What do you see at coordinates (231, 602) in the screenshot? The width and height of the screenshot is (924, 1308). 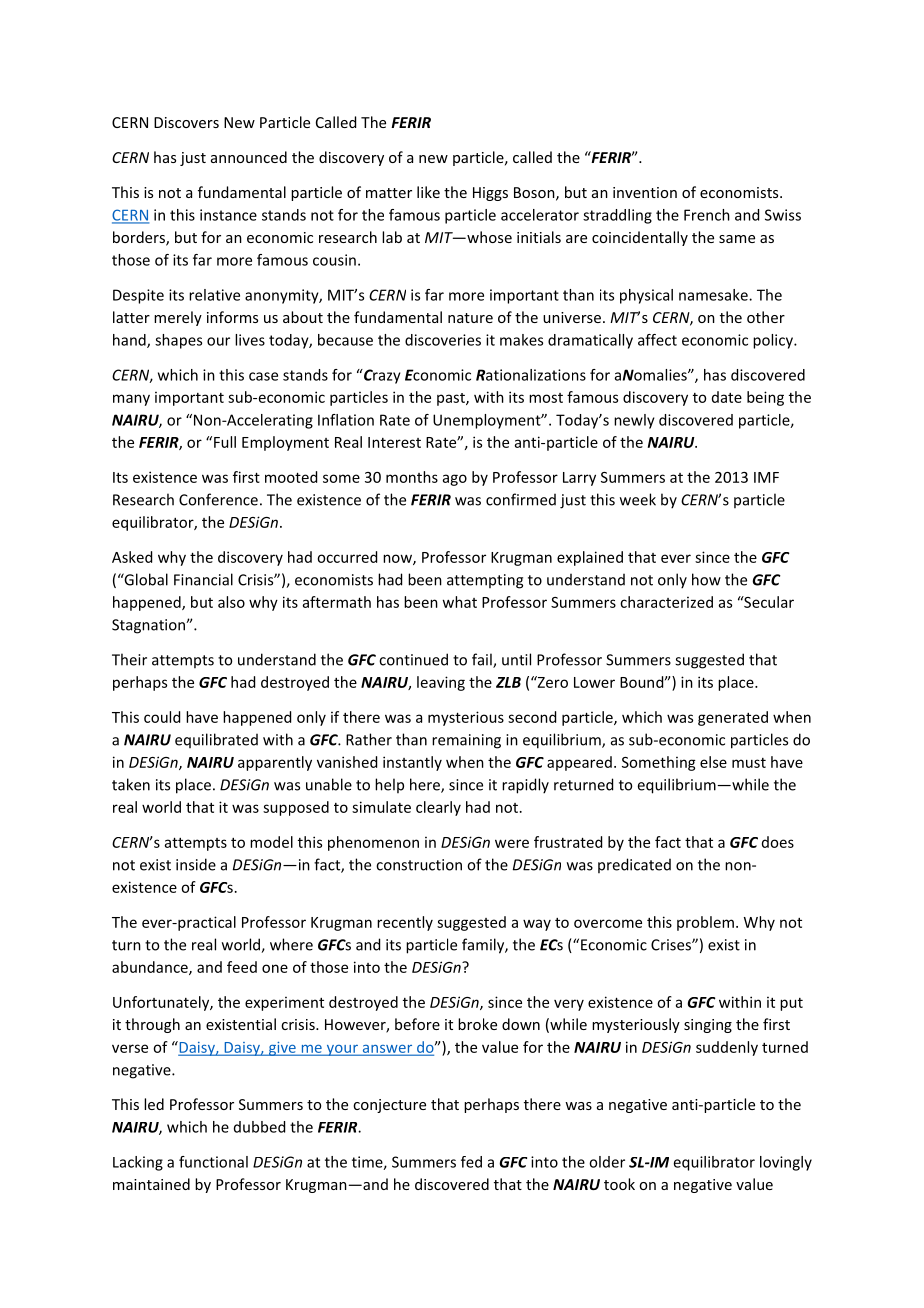 I see `also` at bounding box center [231, 602].
